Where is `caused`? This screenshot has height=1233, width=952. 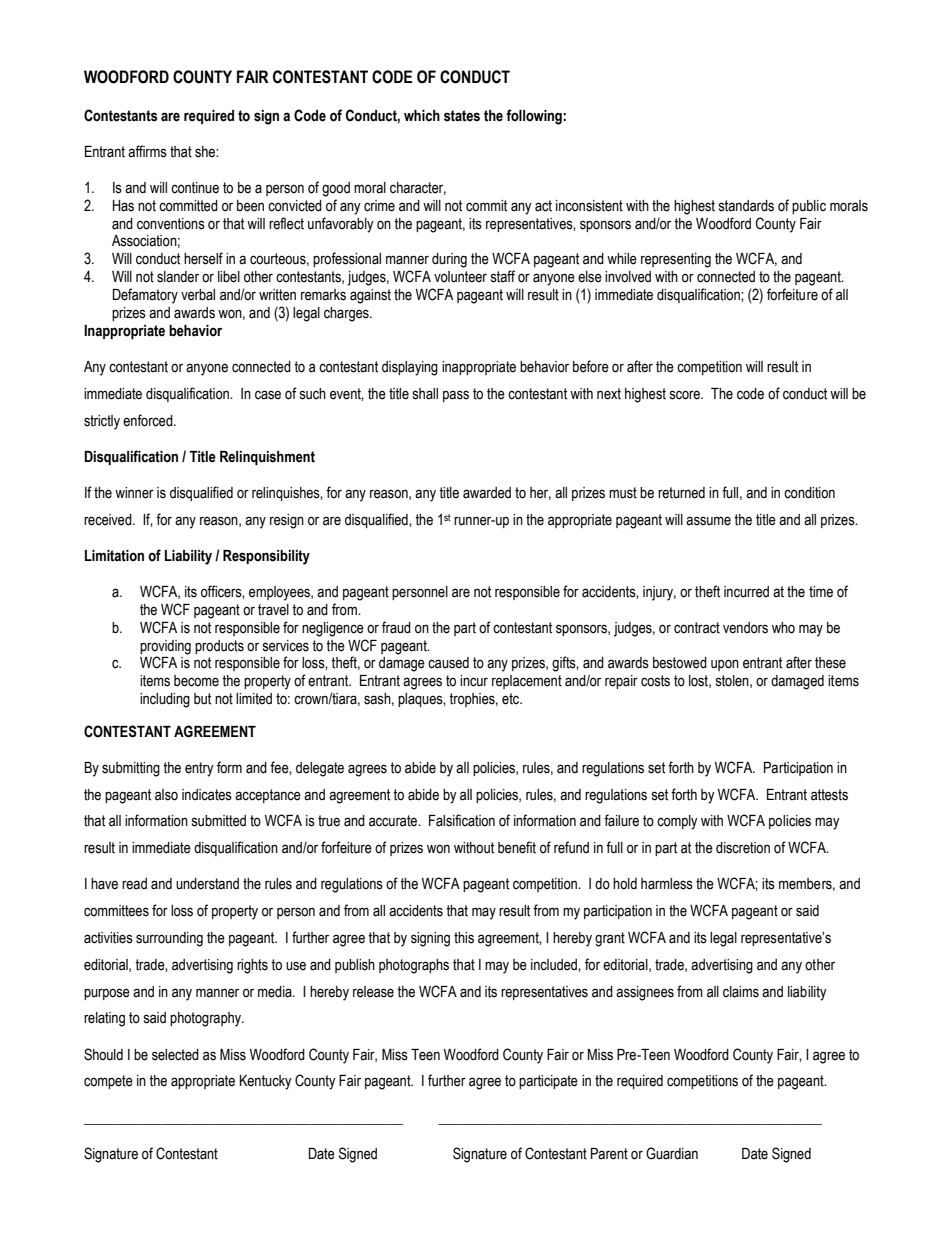
caused is located at coordinates (448, 663).
